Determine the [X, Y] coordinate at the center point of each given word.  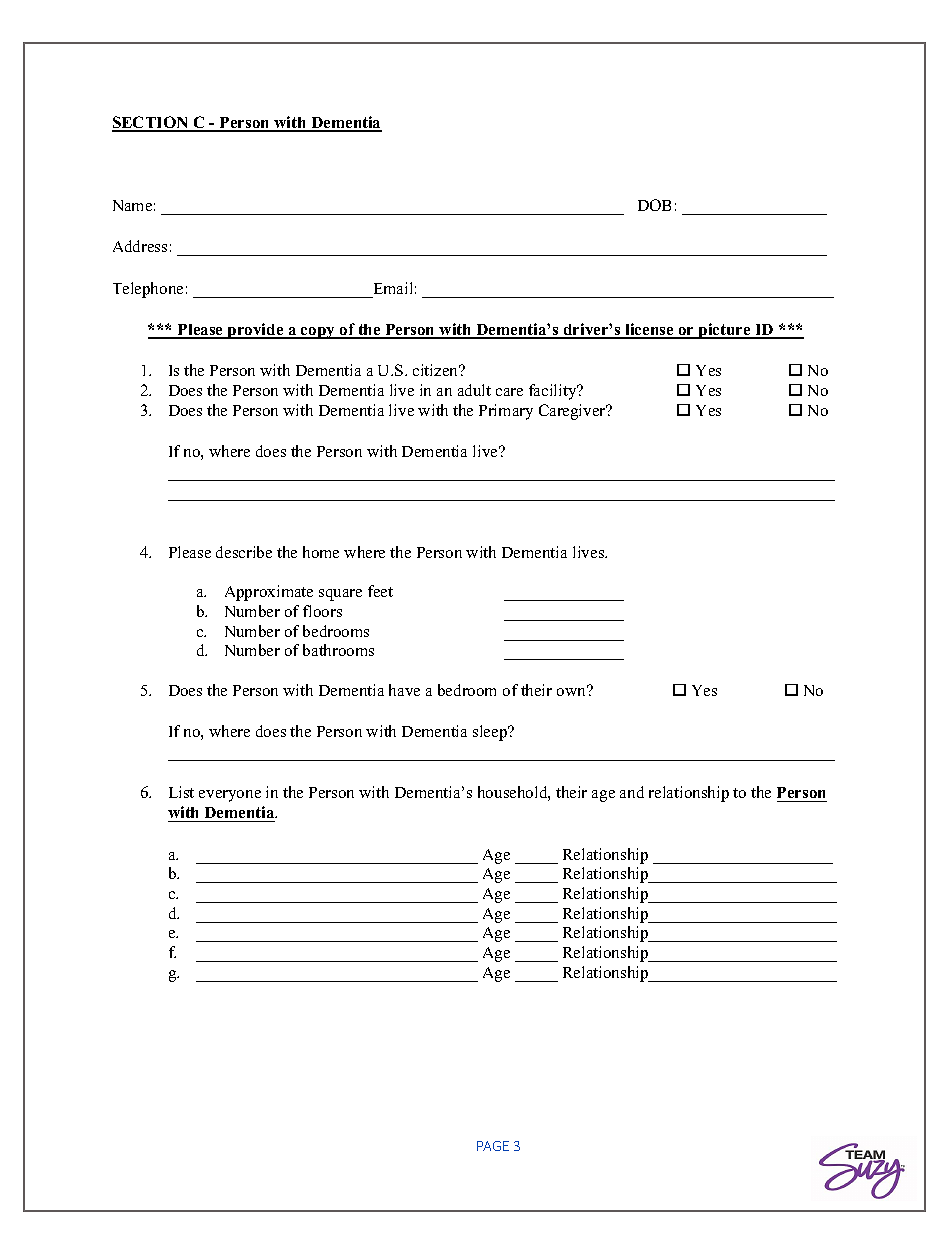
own [572, 691]
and [632, 792]
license [649, 330]
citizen [437, 370]
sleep [491, 733]
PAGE [493, 1146]
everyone [230, 796]
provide [256, 331]
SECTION [151, 123]
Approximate [269, 593]
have [404, 690]
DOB [654, 205]
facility [554, 392]
